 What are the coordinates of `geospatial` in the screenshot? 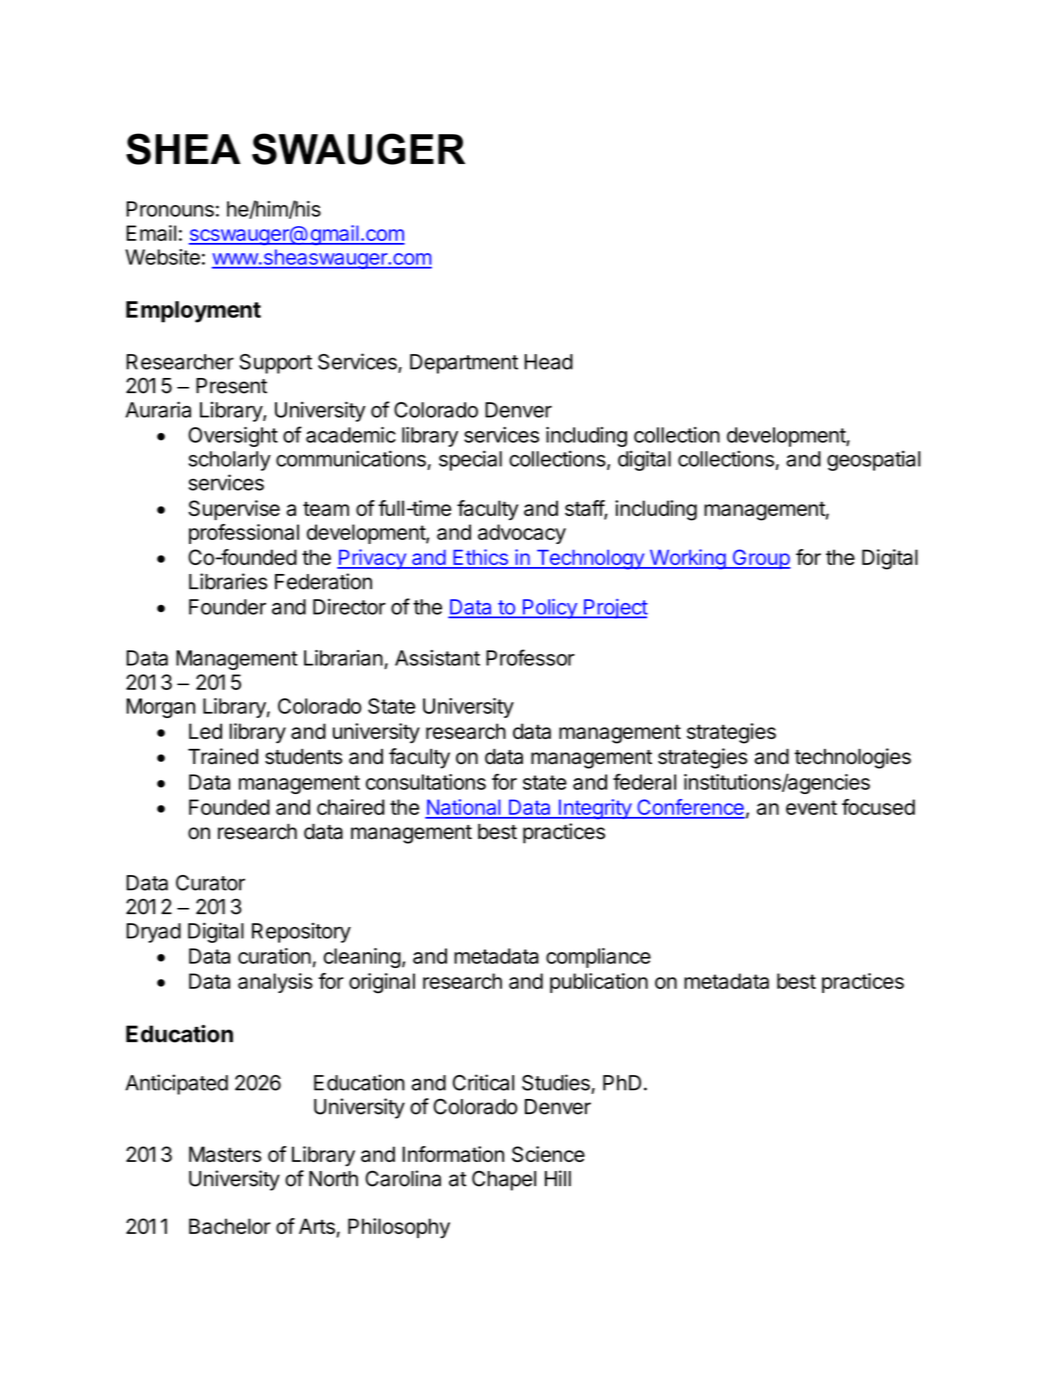 It's located at (874, 460).
